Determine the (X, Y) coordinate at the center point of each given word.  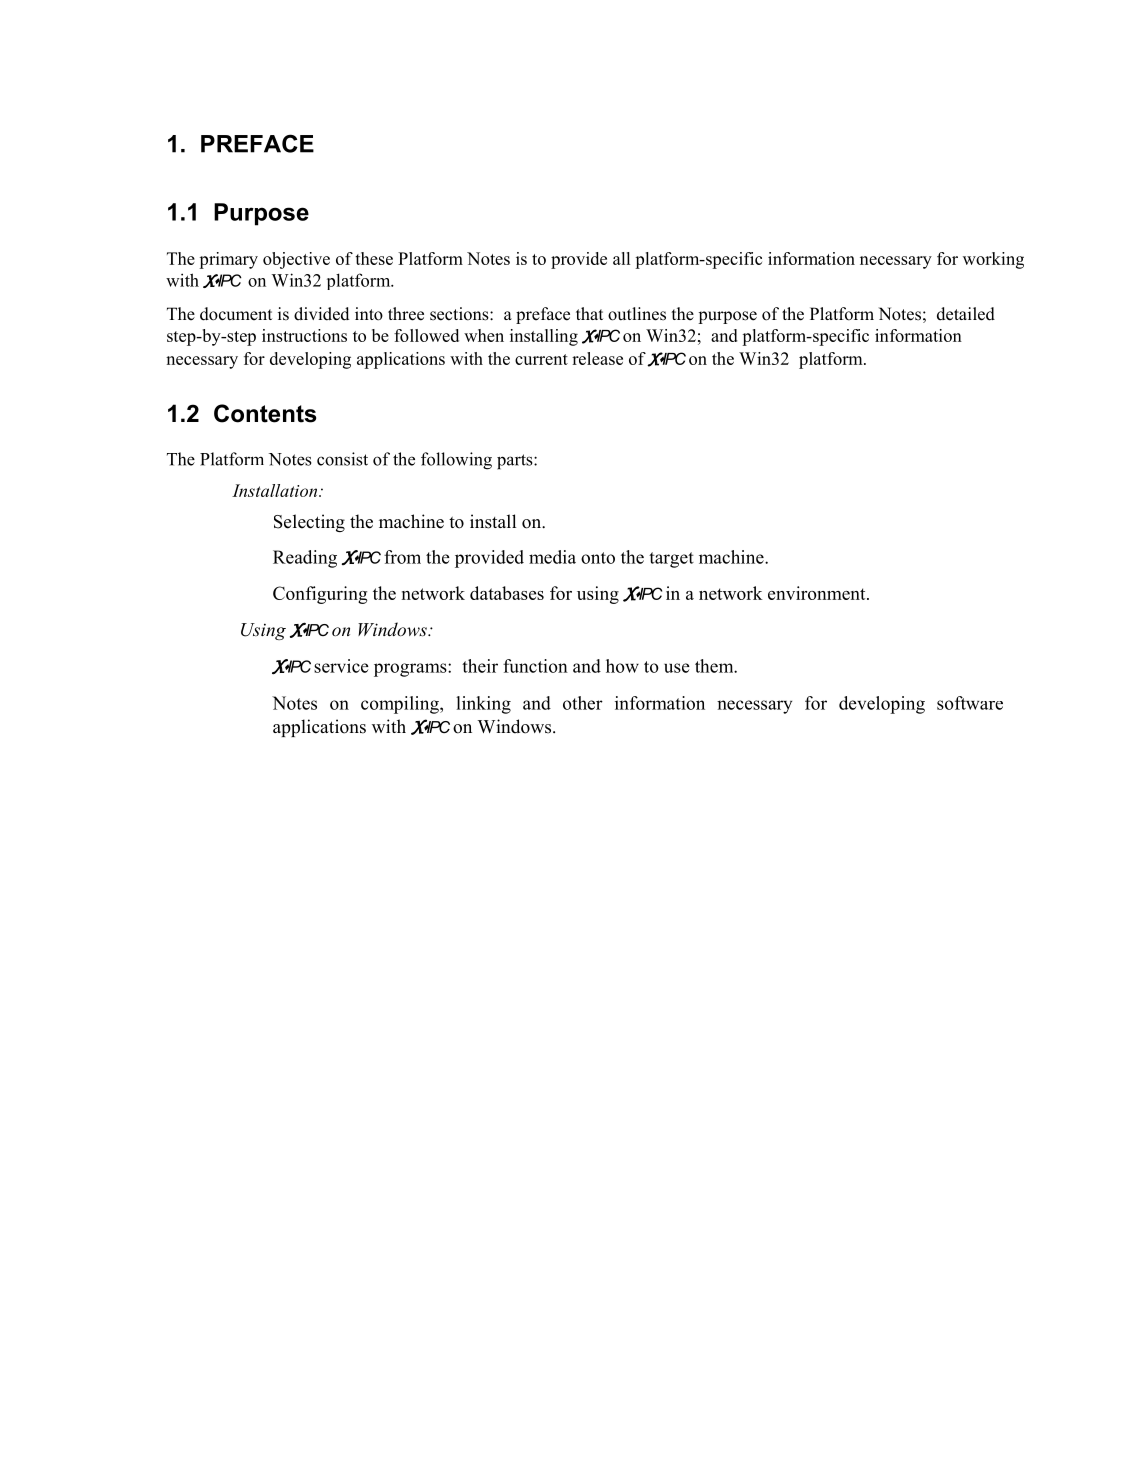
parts (516, 462)
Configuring (320, 595)
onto (598, 558)
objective (296, 260)
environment (818, 593)
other (583, 703)
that (589, 313)
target (671, 560)
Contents (265, 413)
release (597, 358)
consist (342, 459)
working (993, 260)
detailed (966, 314)
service (341, 666)
